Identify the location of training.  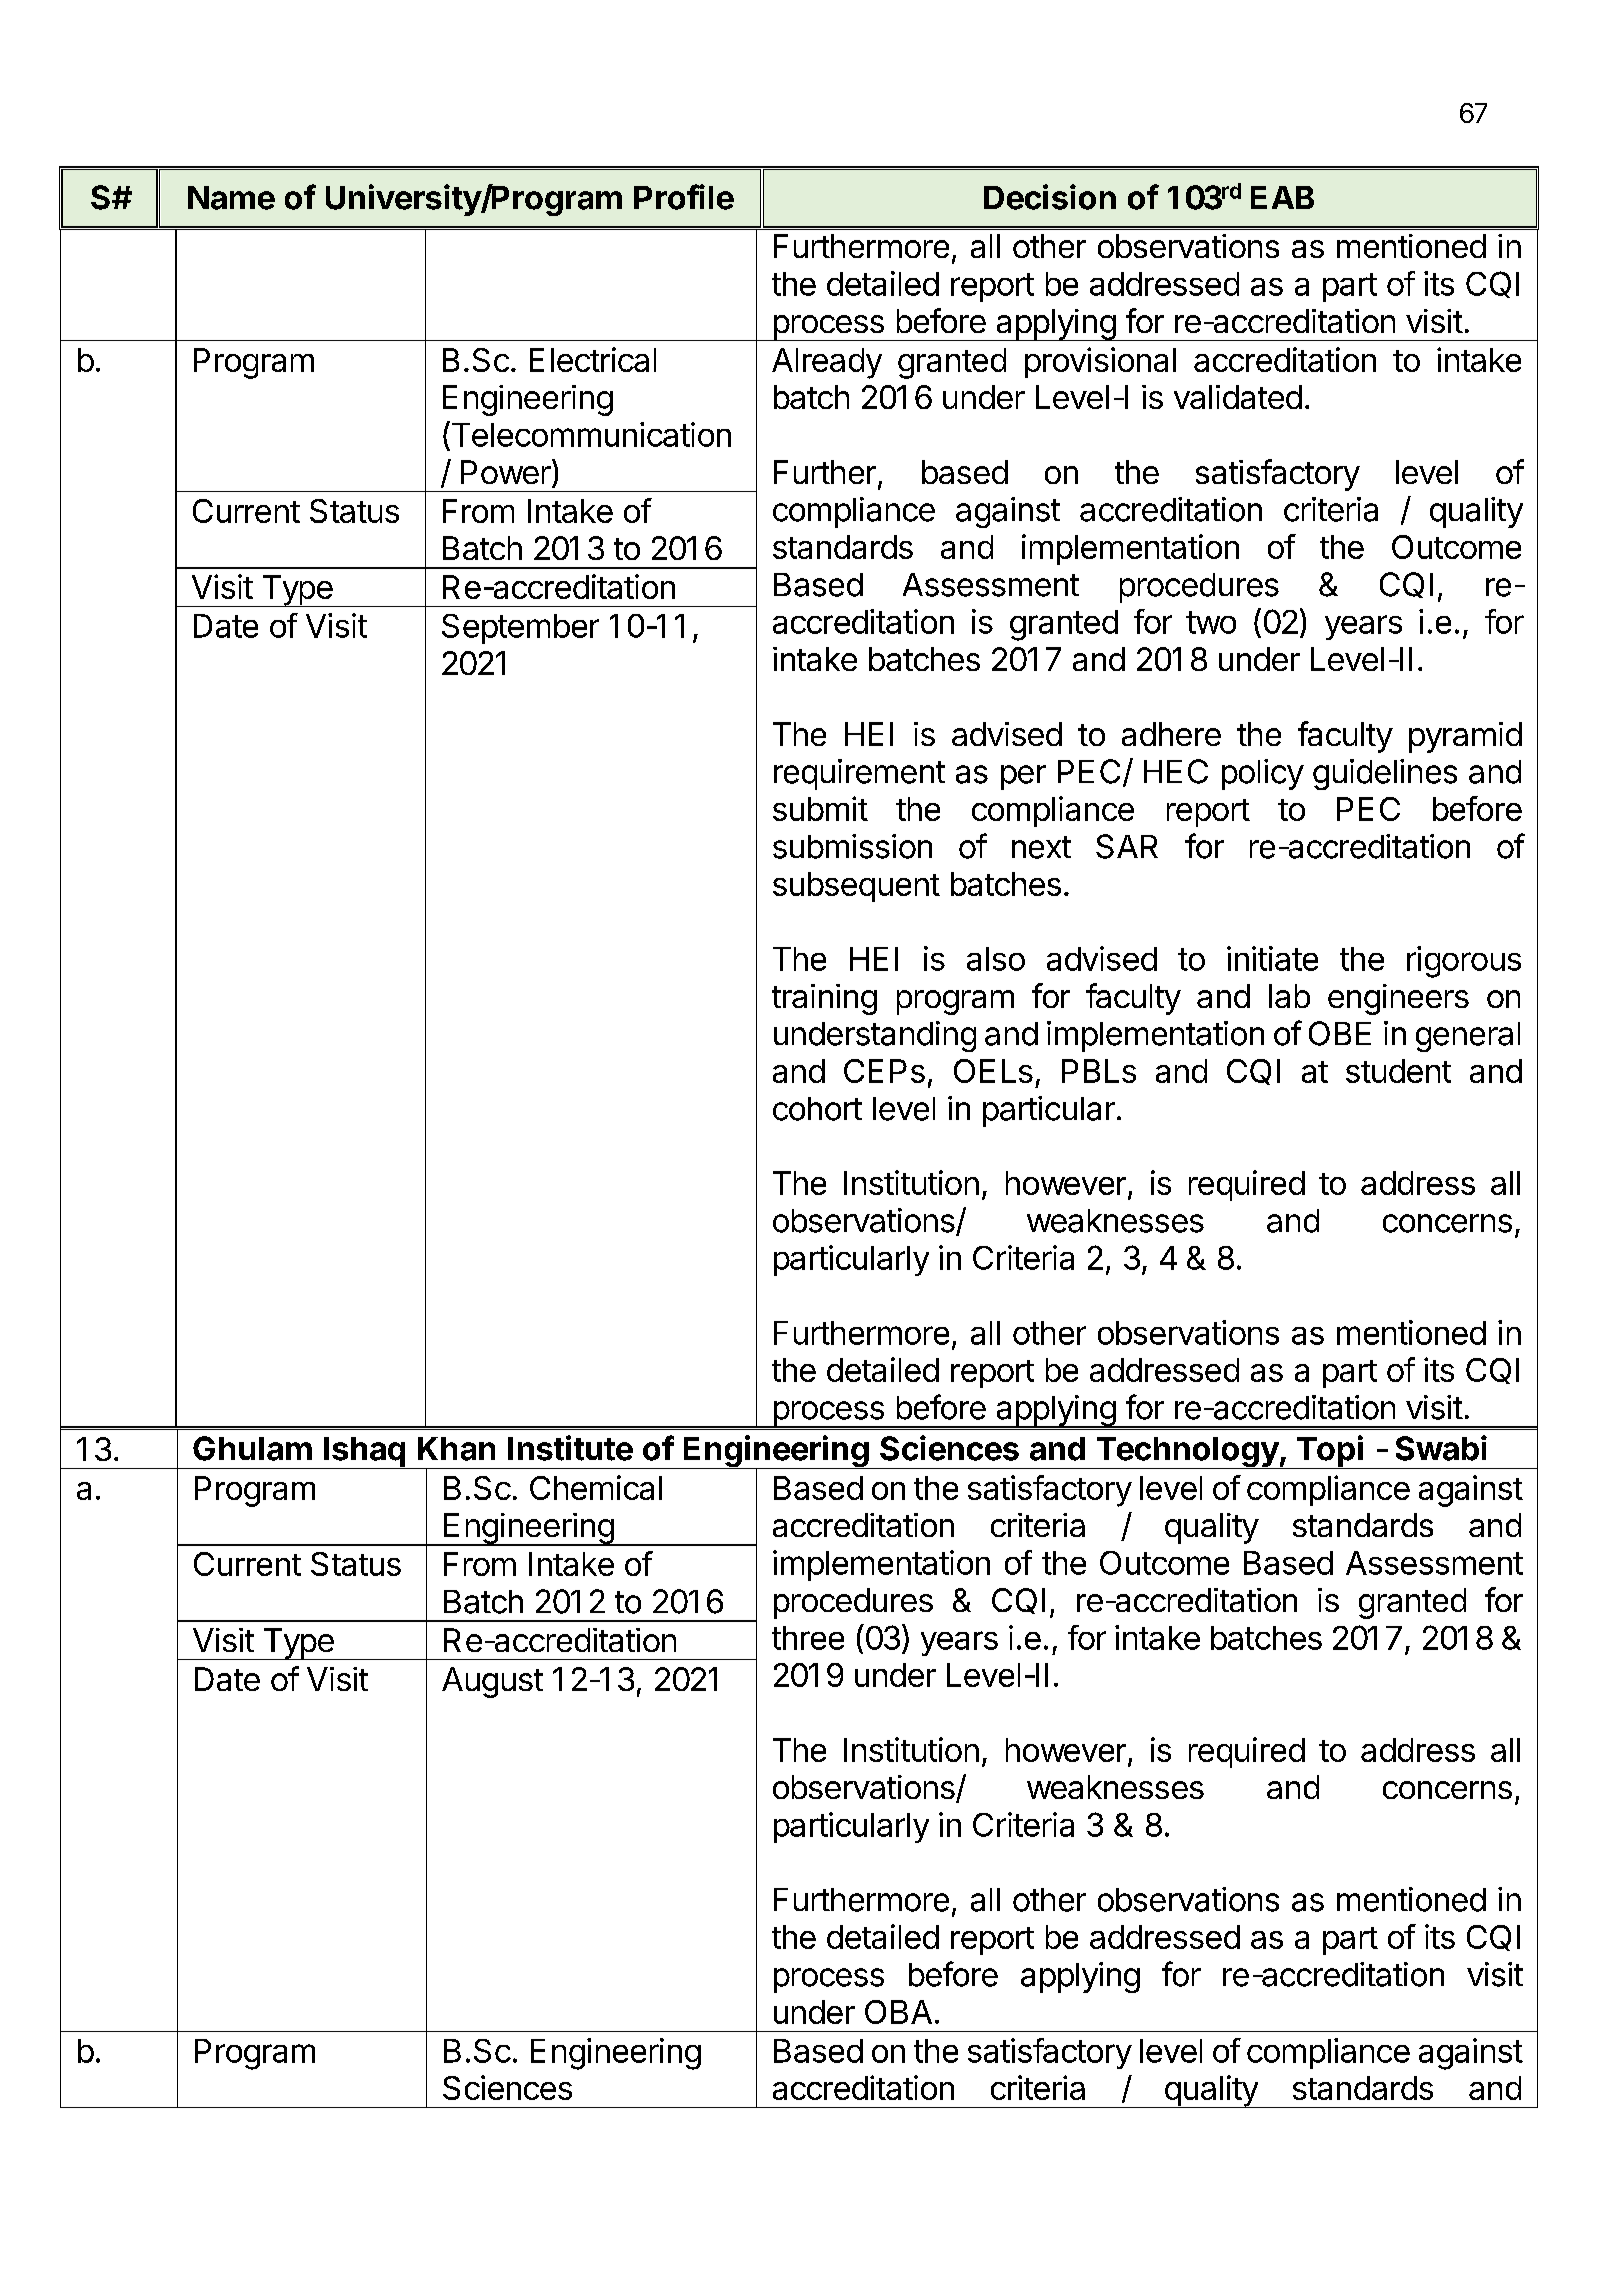
(824, 999).
